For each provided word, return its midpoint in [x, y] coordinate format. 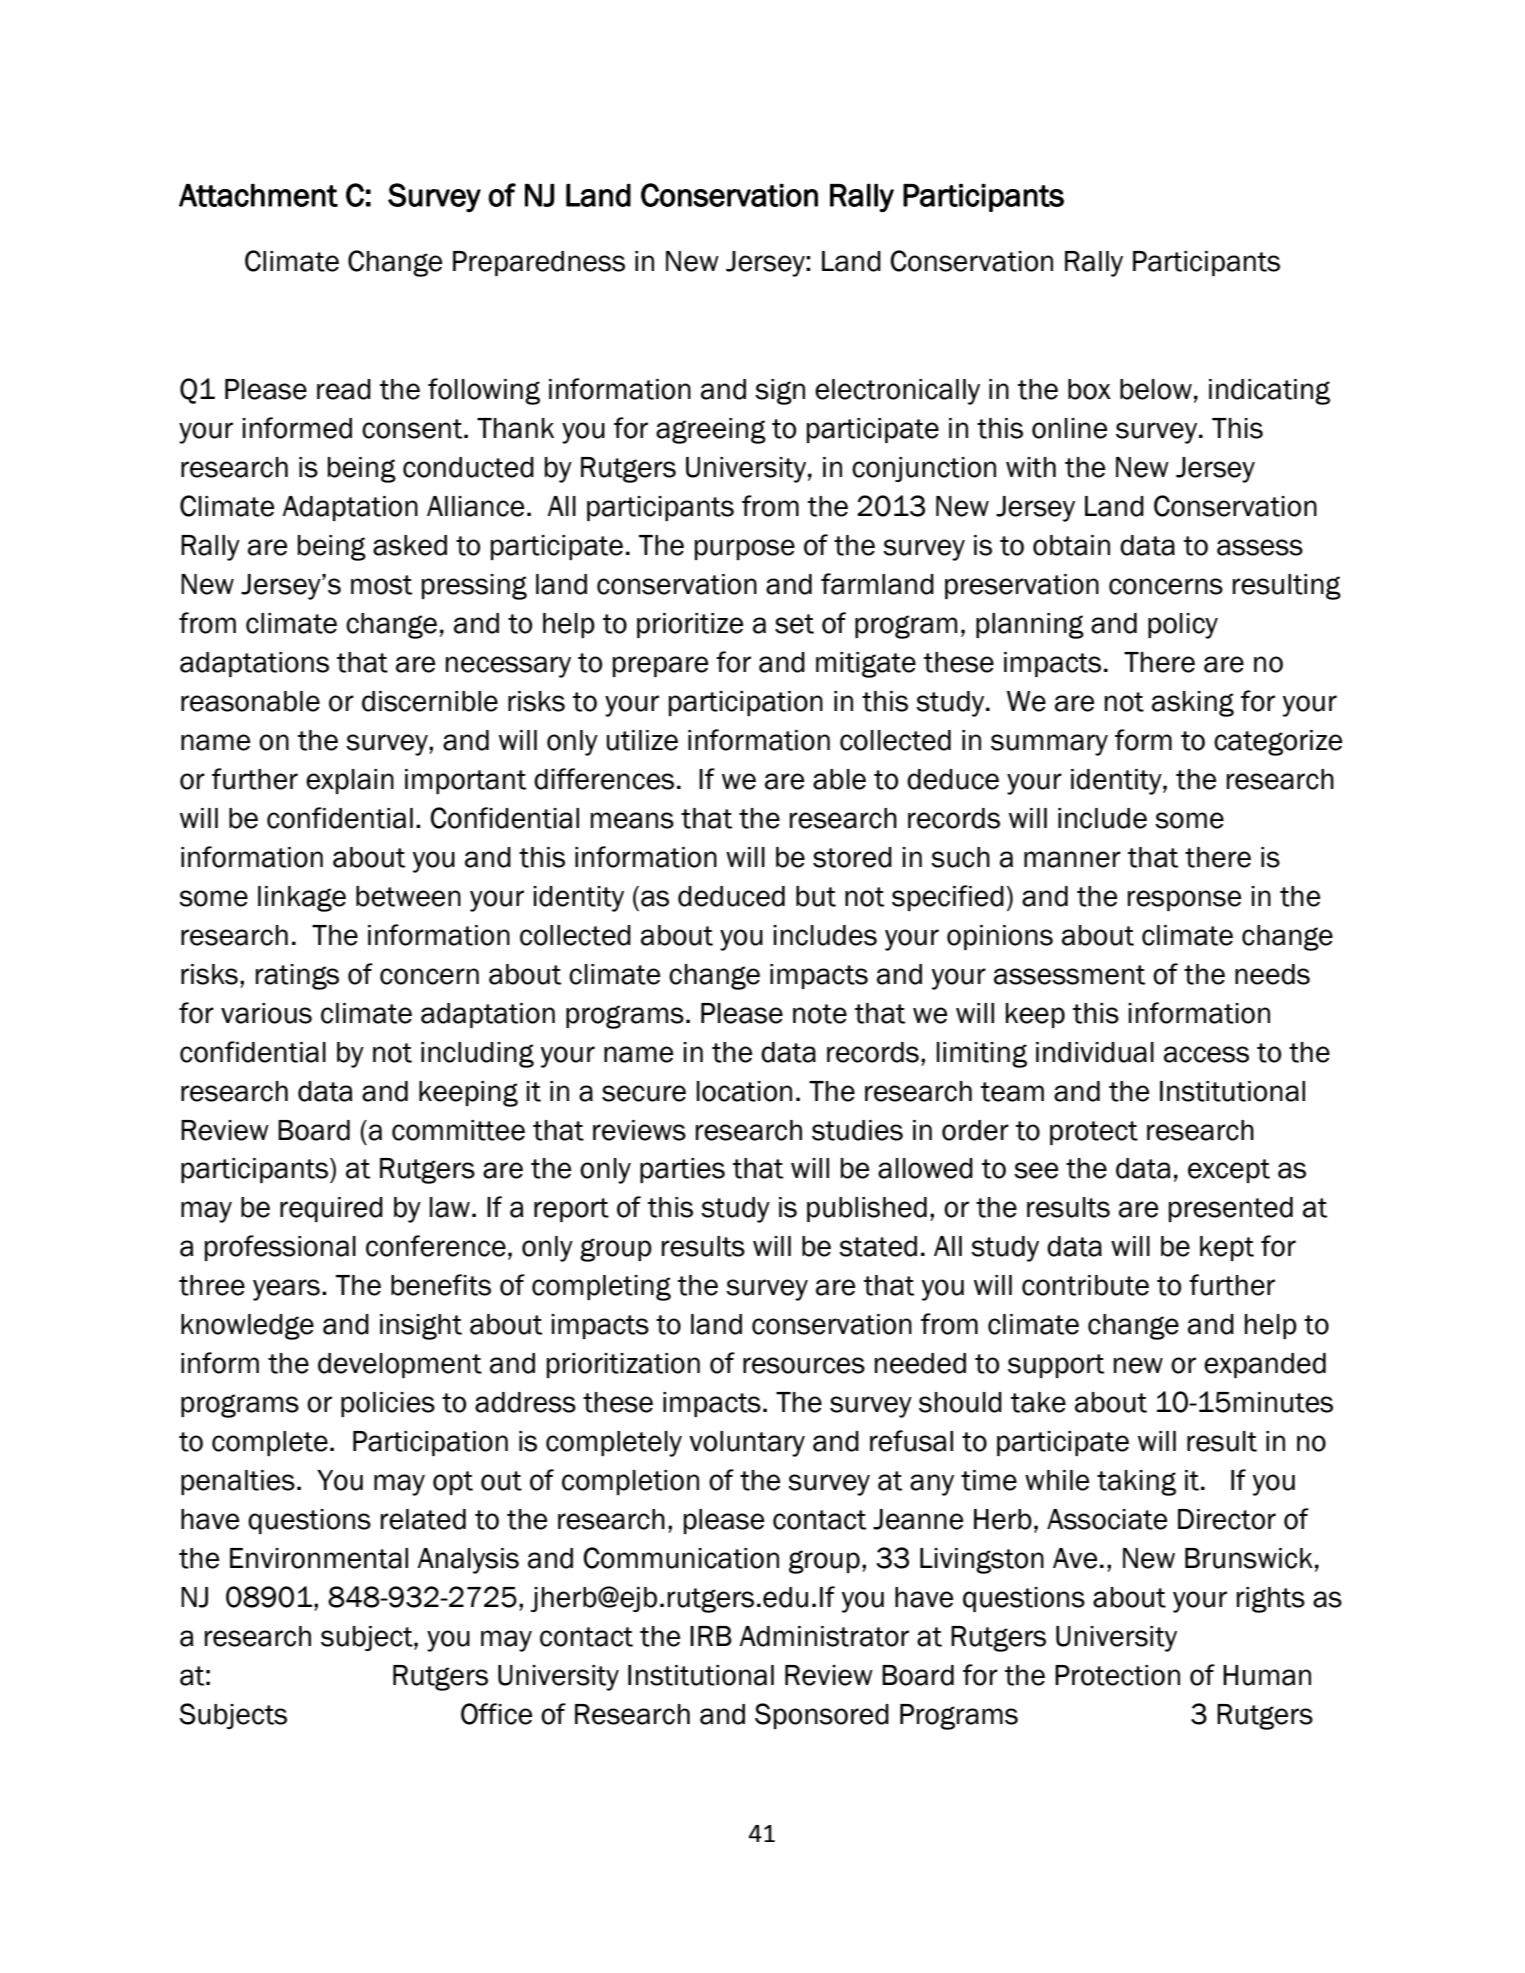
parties [682, 1170]
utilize [642, 740]
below [1156, 389]
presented [1231, 1209]
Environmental [319, 1558]
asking [1193, 704]
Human [1267, 1675]
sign [780, 392]
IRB [711, 1636]
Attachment [258, 195]
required [331, 1209]
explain [350, 781]
